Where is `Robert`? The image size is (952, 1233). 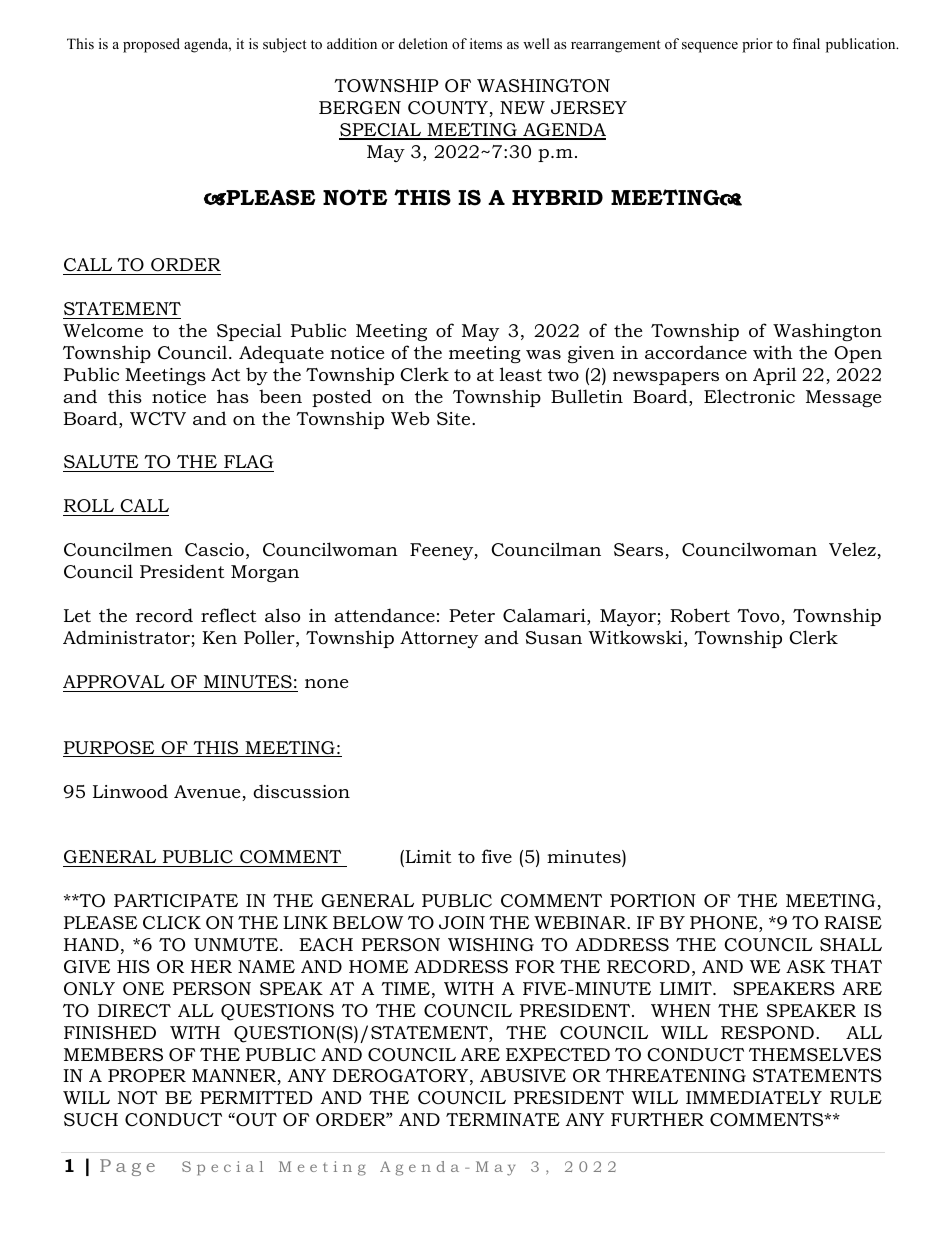
Robert is located at coordinates (700, 615).
